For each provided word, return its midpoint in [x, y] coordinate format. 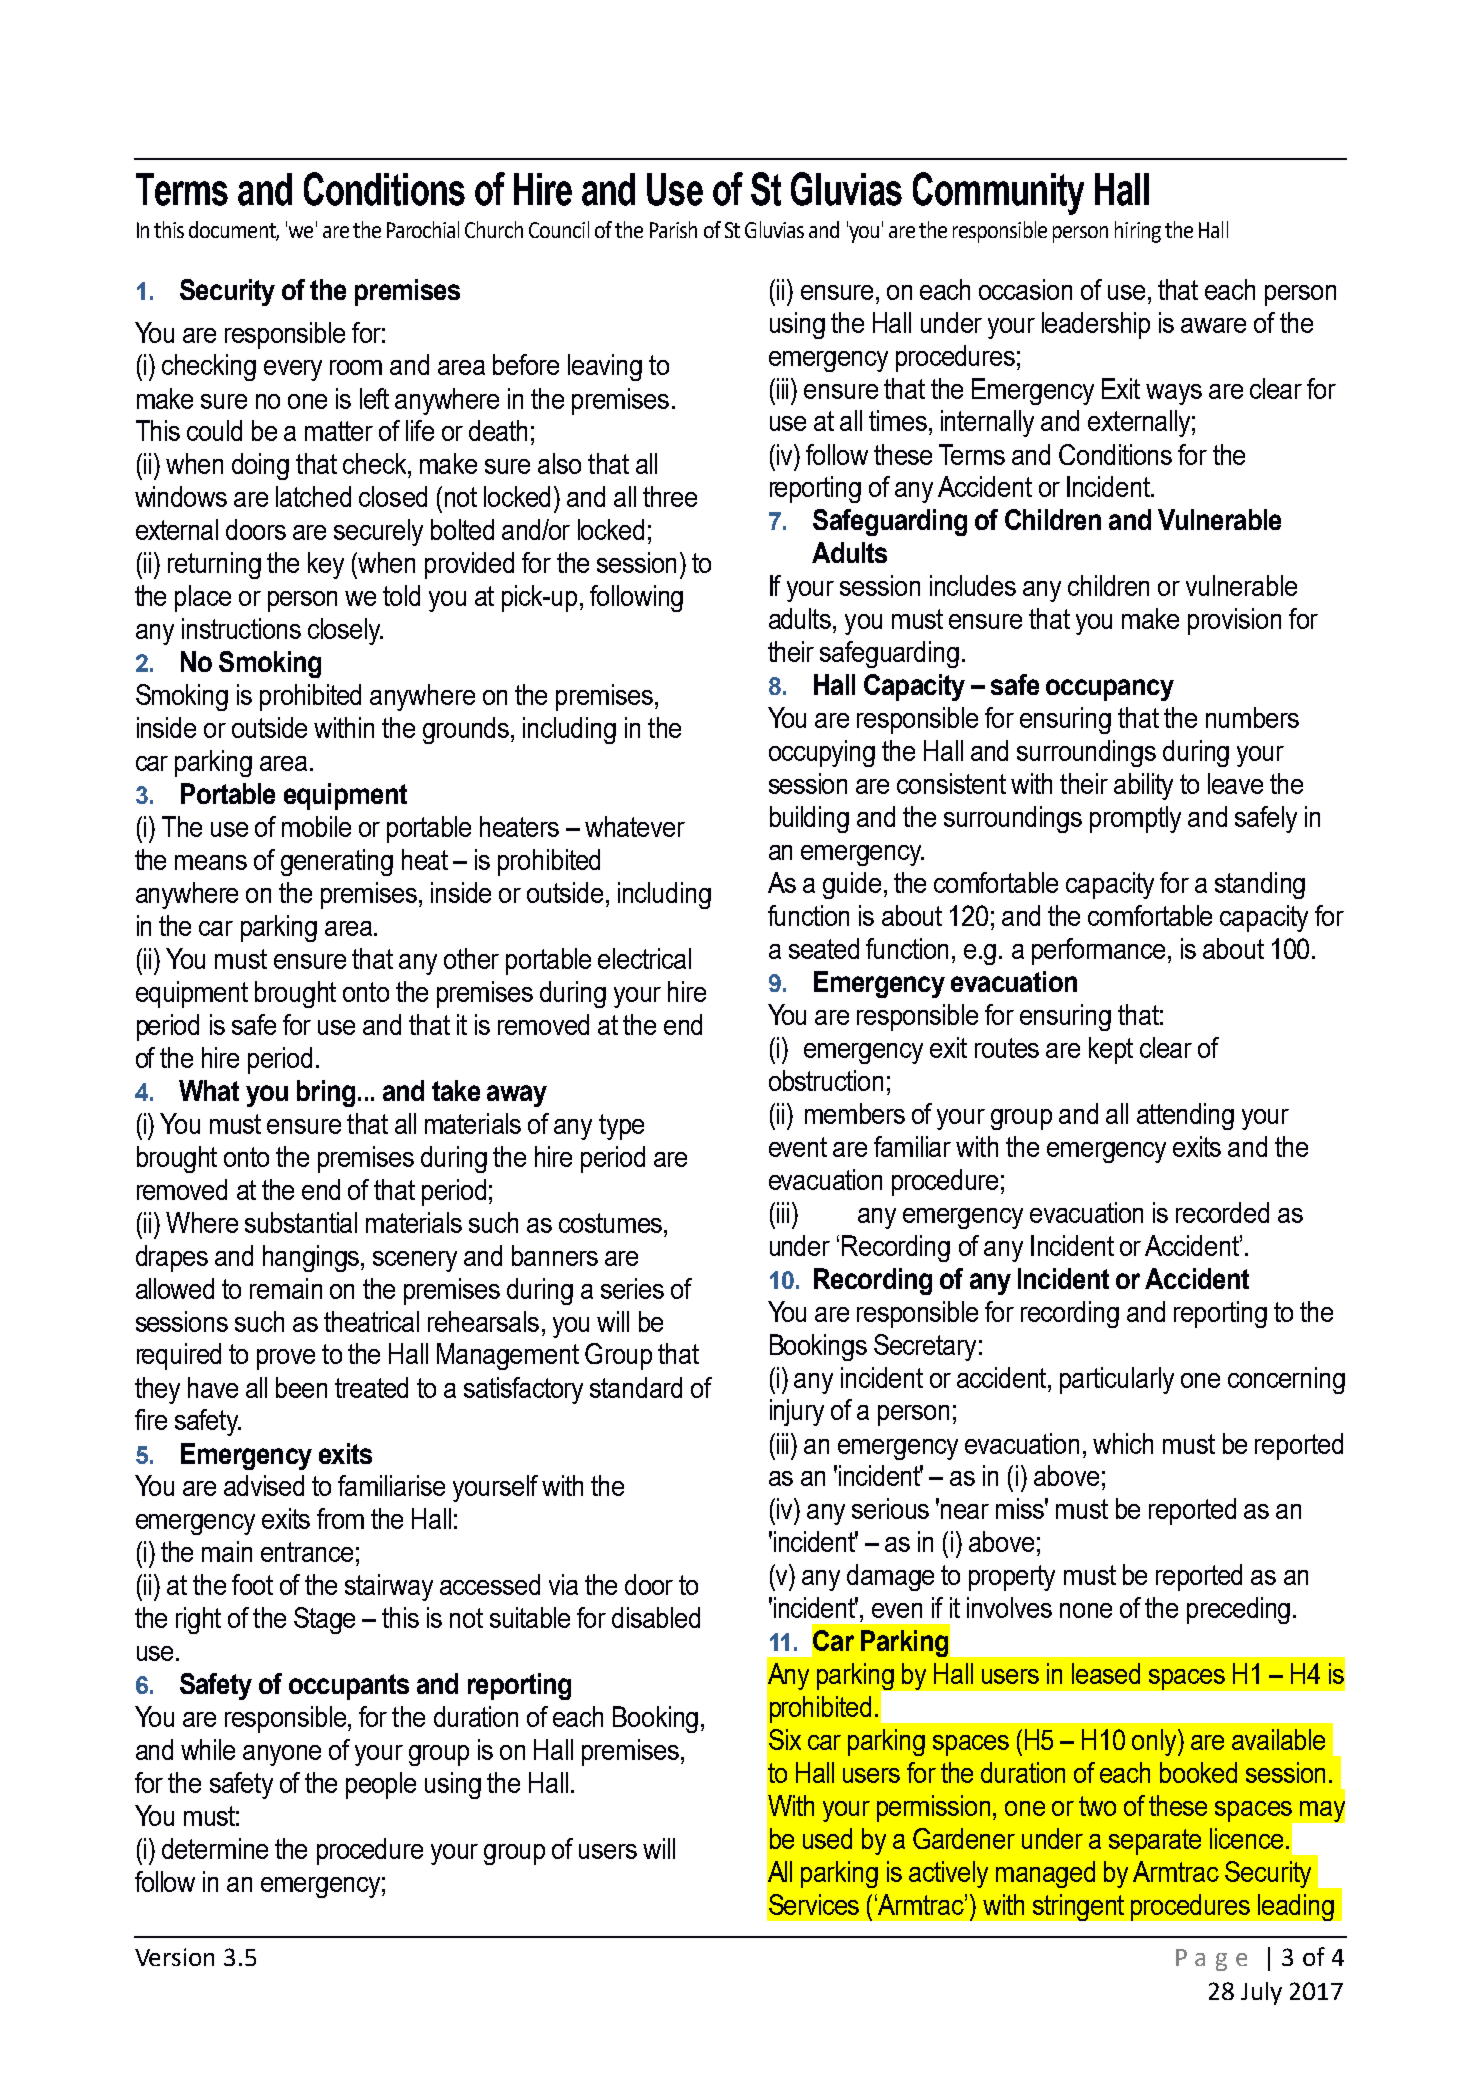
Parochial [423, 229]
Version [174, 1957]
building [809, 819]
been [301, 1387]
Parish [673, 229]
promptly [1135, 819]
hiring [1138, 232]
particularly [1117, 1380]
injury [797, 1412]
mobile [316, 826]
